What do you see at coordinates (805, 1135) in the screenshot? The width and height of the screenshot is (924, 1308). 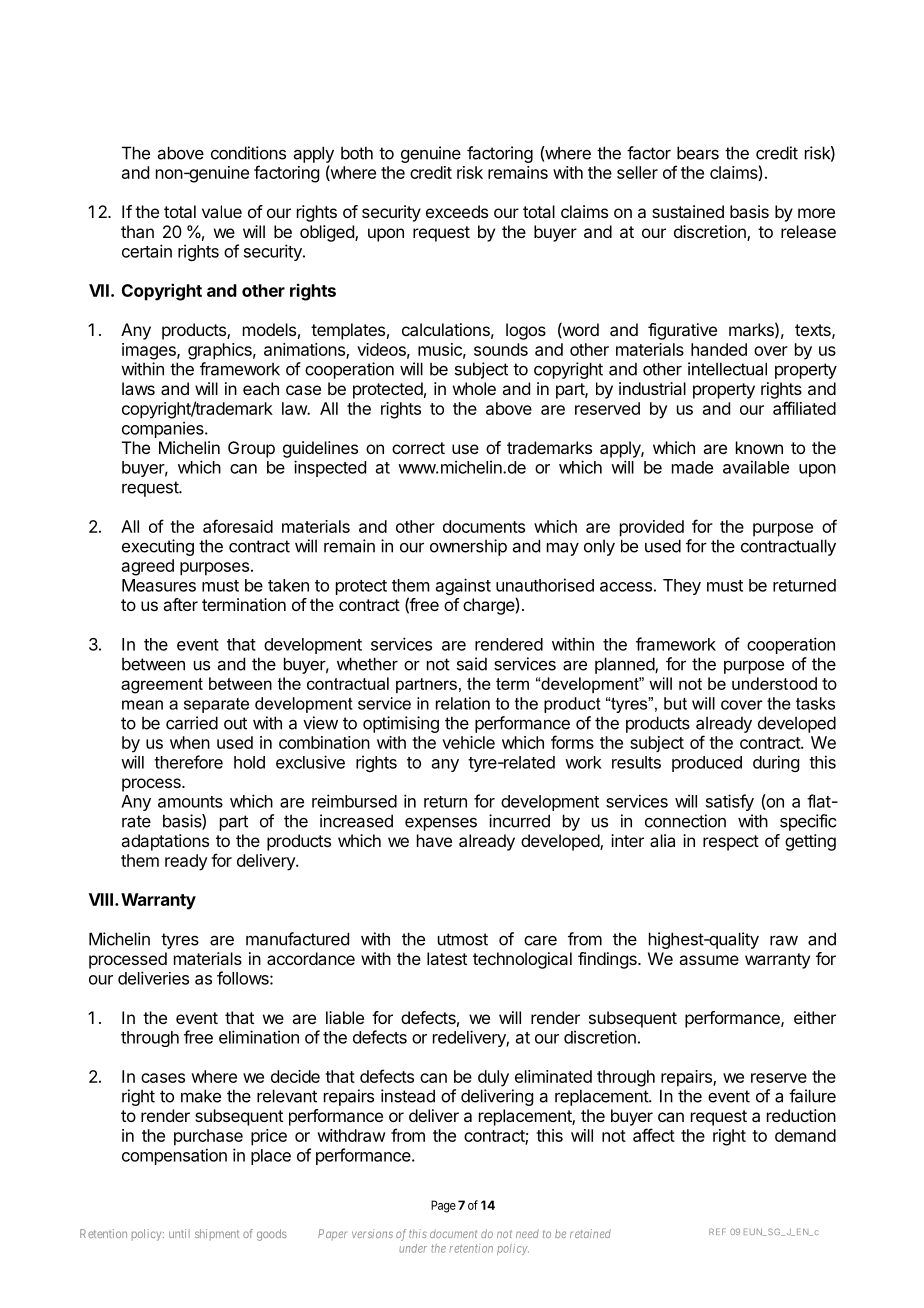 I see `demand` at bounding box center [805, 1135].
